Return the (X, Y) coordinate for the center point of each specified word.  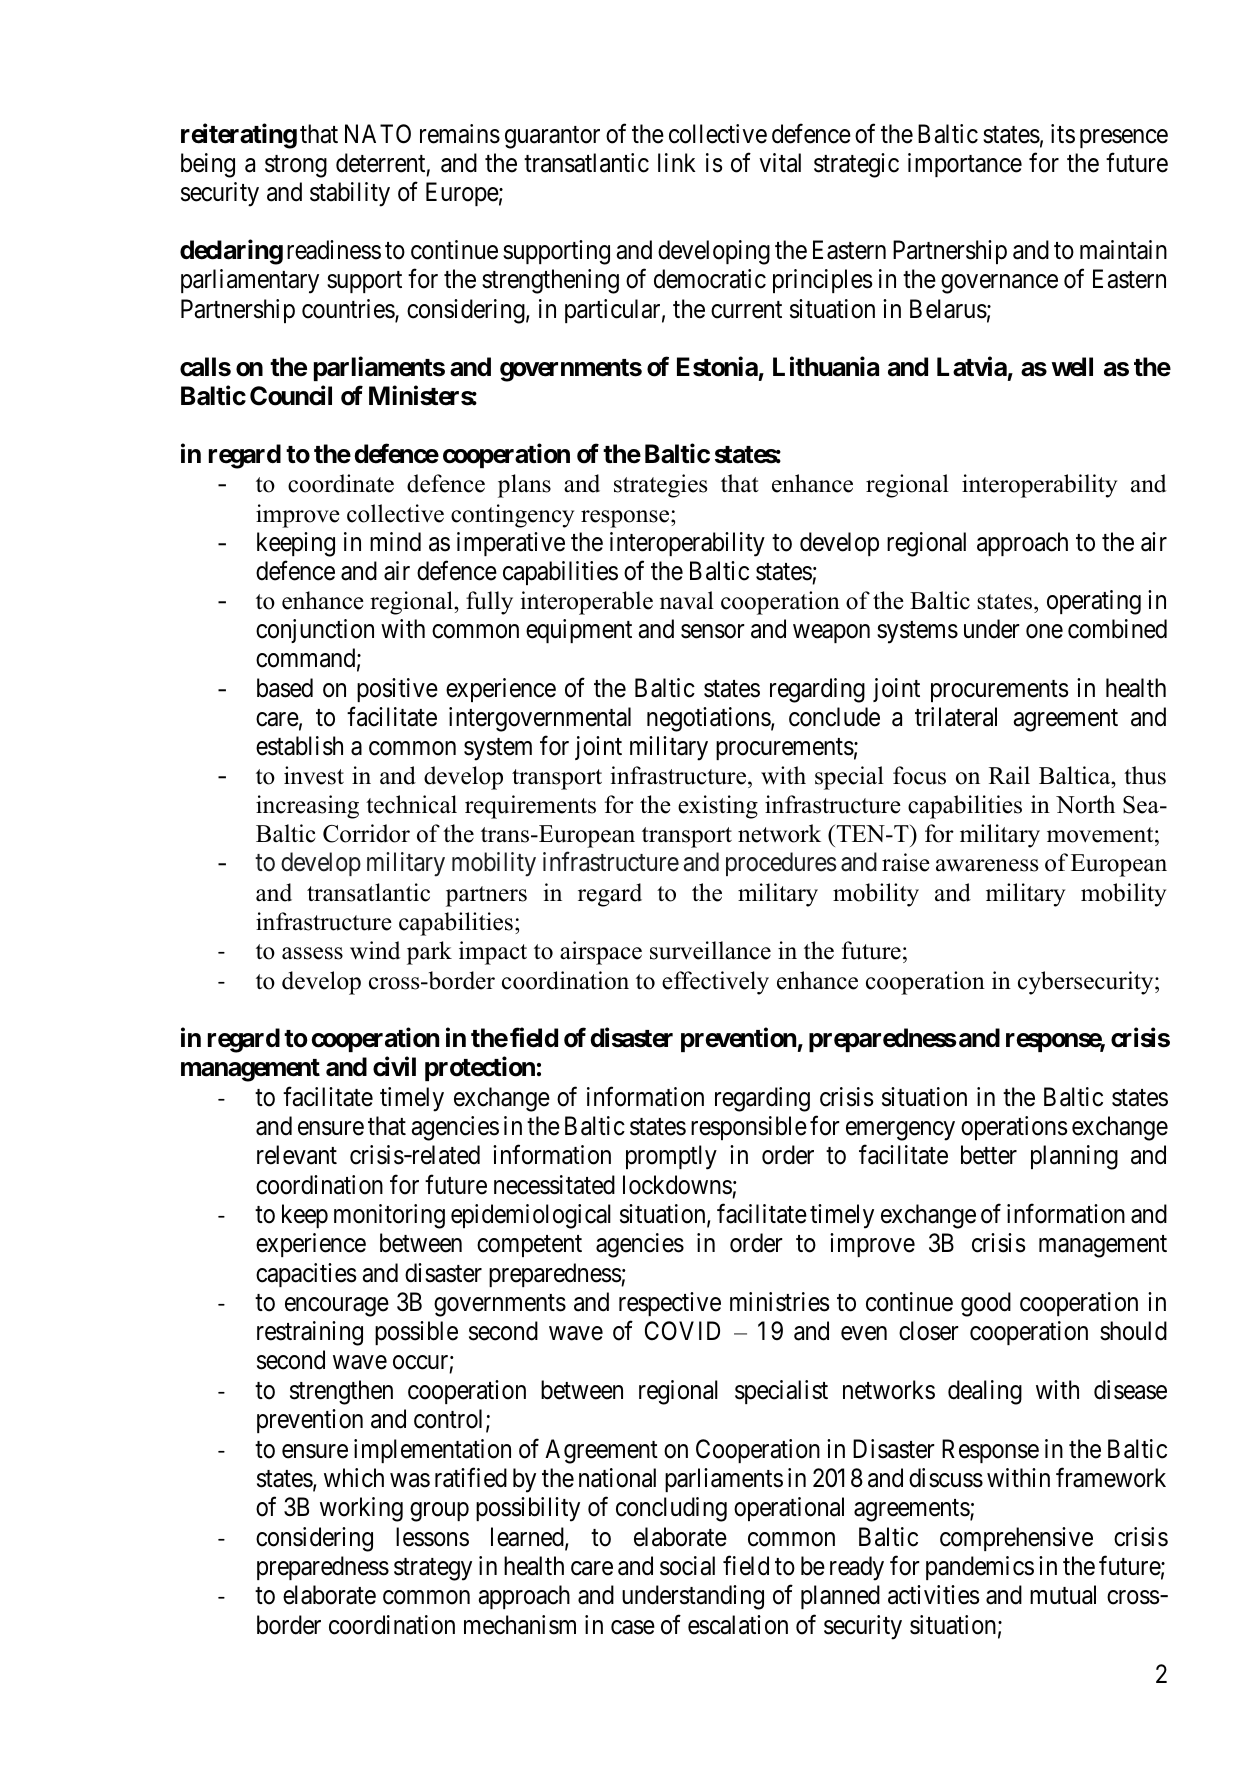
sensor (713, 632)
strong (296, 166)
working (361, 1509)
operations (1014, 1128)
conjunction (315, 631)
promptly (671, 1157)
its (1063, 134)
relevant (297, 1155)
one (1044, 632)
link (677, 162)
